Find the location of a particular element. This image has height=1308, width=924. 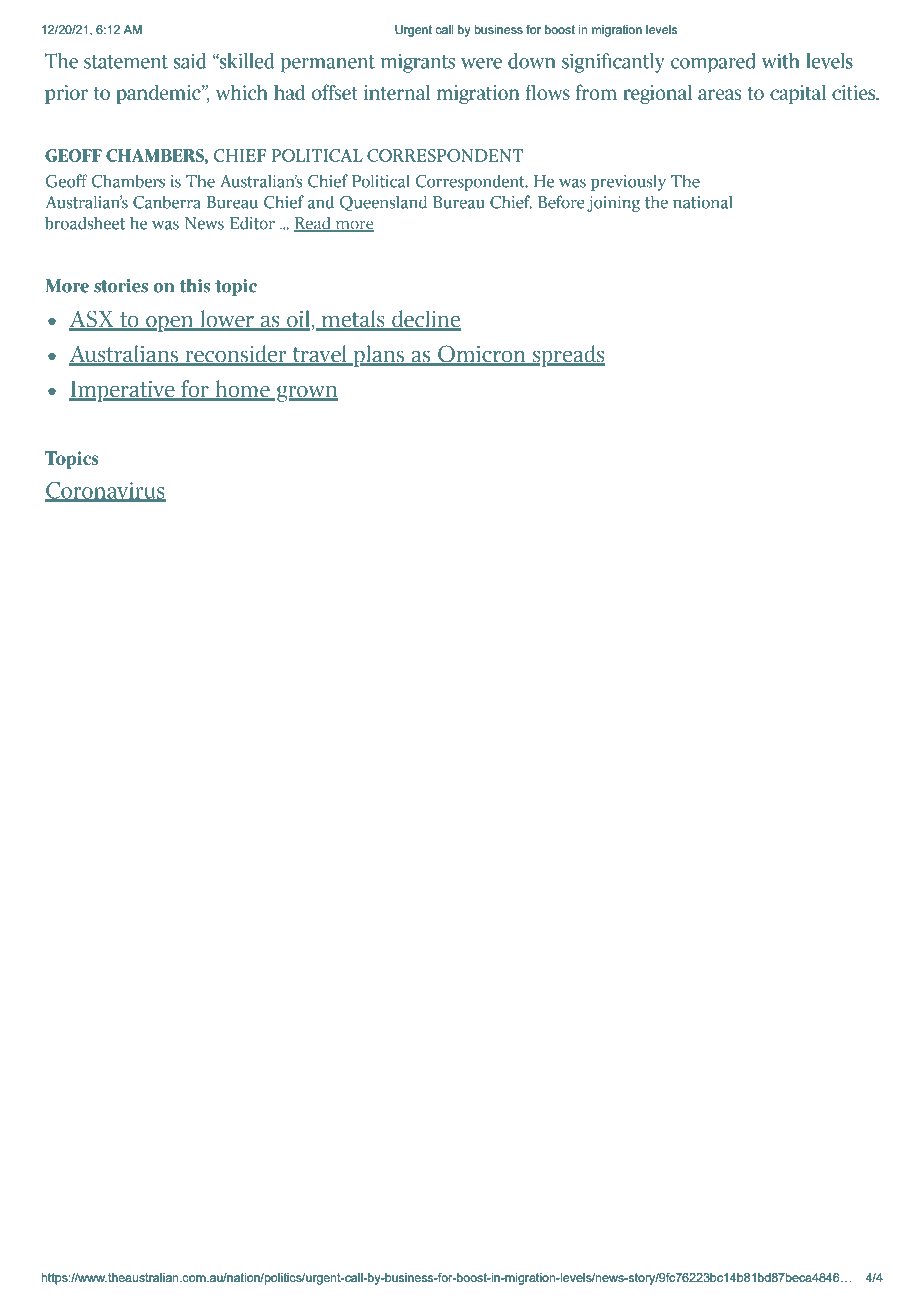

with is located at coordinates (781, 61).
